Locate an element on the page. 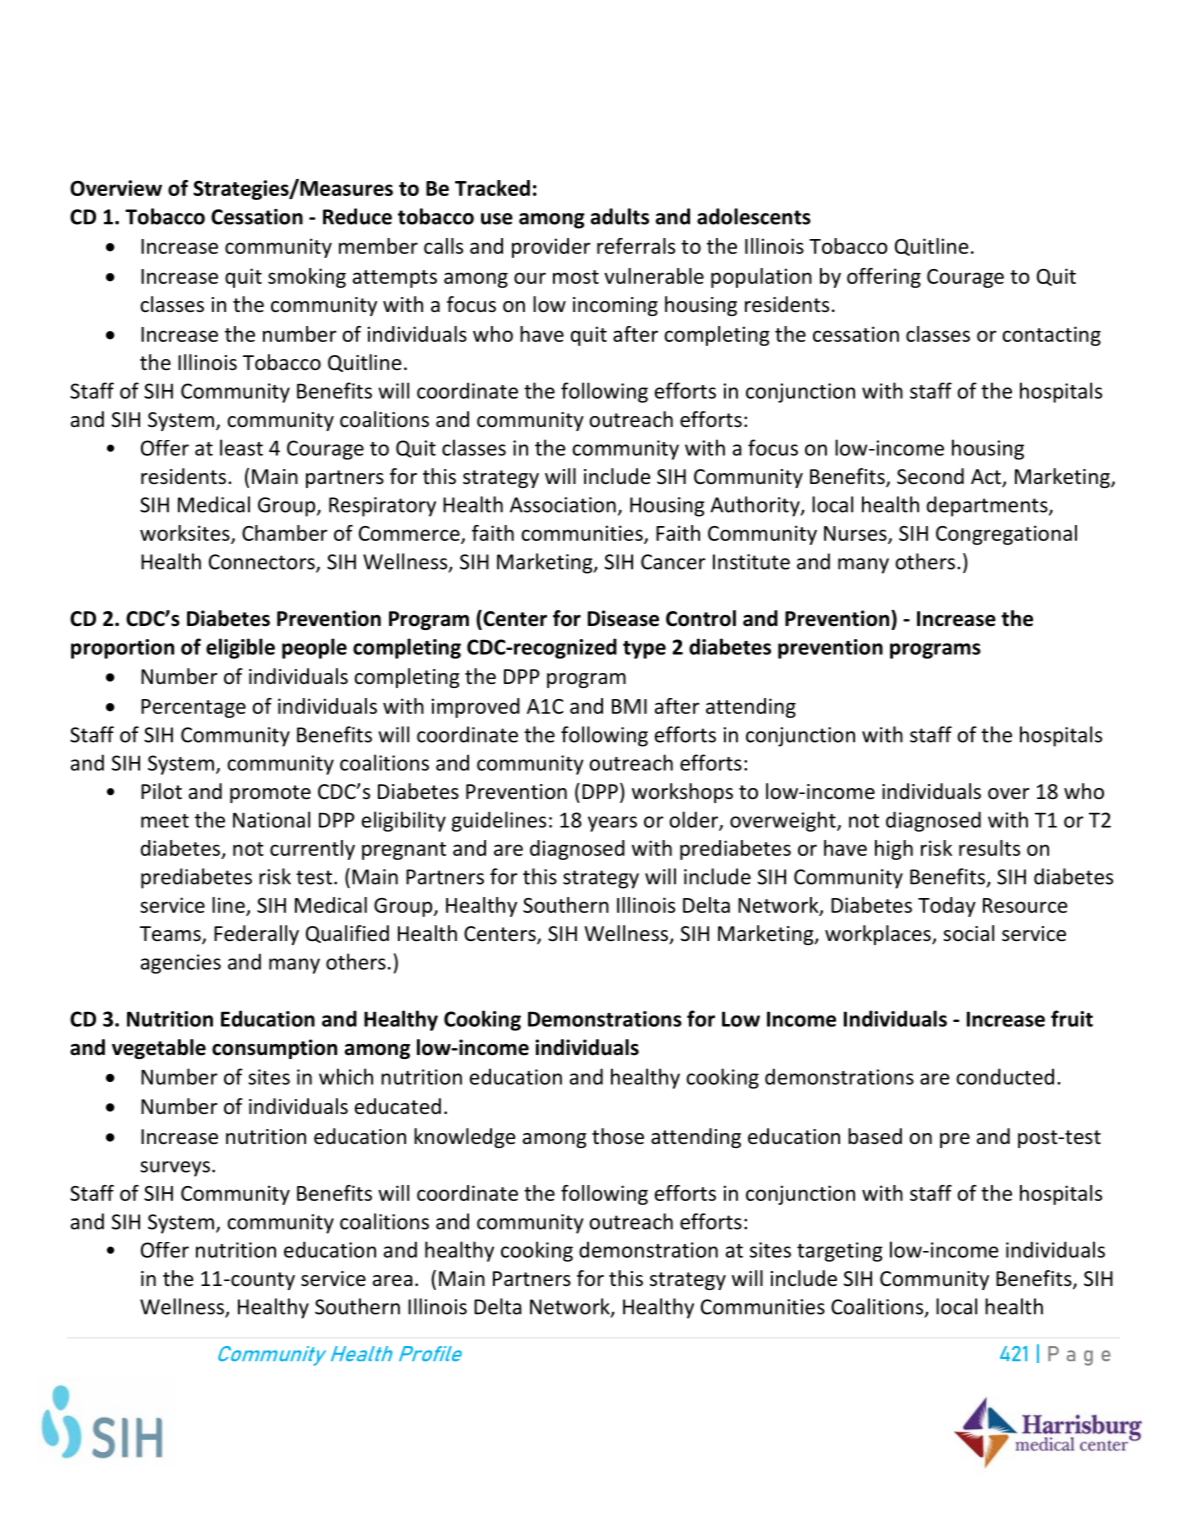 This document has height=1537, width=1187. adolescents is located at coordinates (754, 216).
